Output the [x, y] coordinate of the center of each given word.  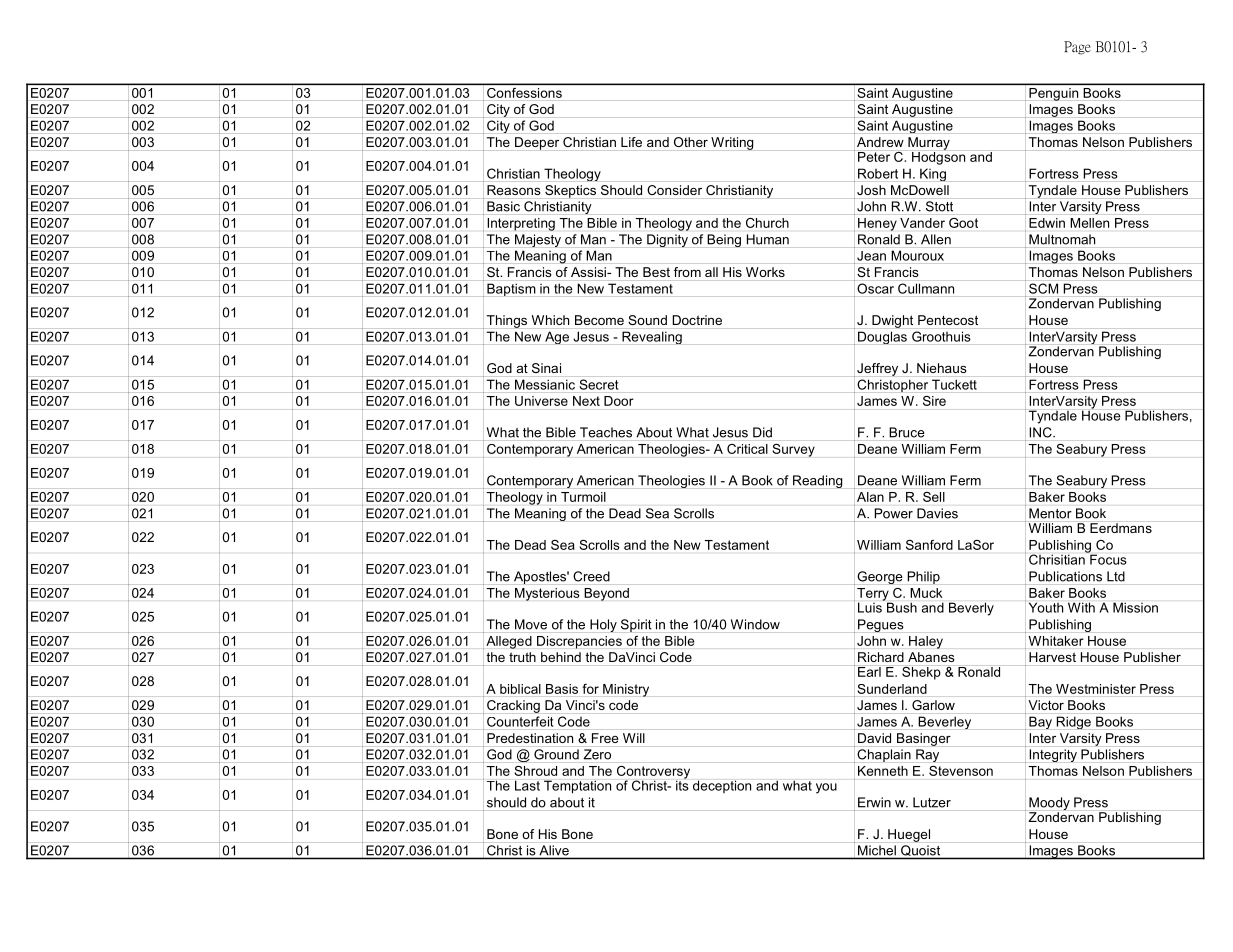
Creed [591, 576]
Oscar [875, 288]
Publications [1065, 576]
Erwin [874, 802]
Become [599, 320]
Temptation [577, 787]
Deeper [537, 143]
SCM [1043, 288]
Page [1077, 48]
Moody [1049, 805]
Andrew [880, 142]
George [880, 577]
